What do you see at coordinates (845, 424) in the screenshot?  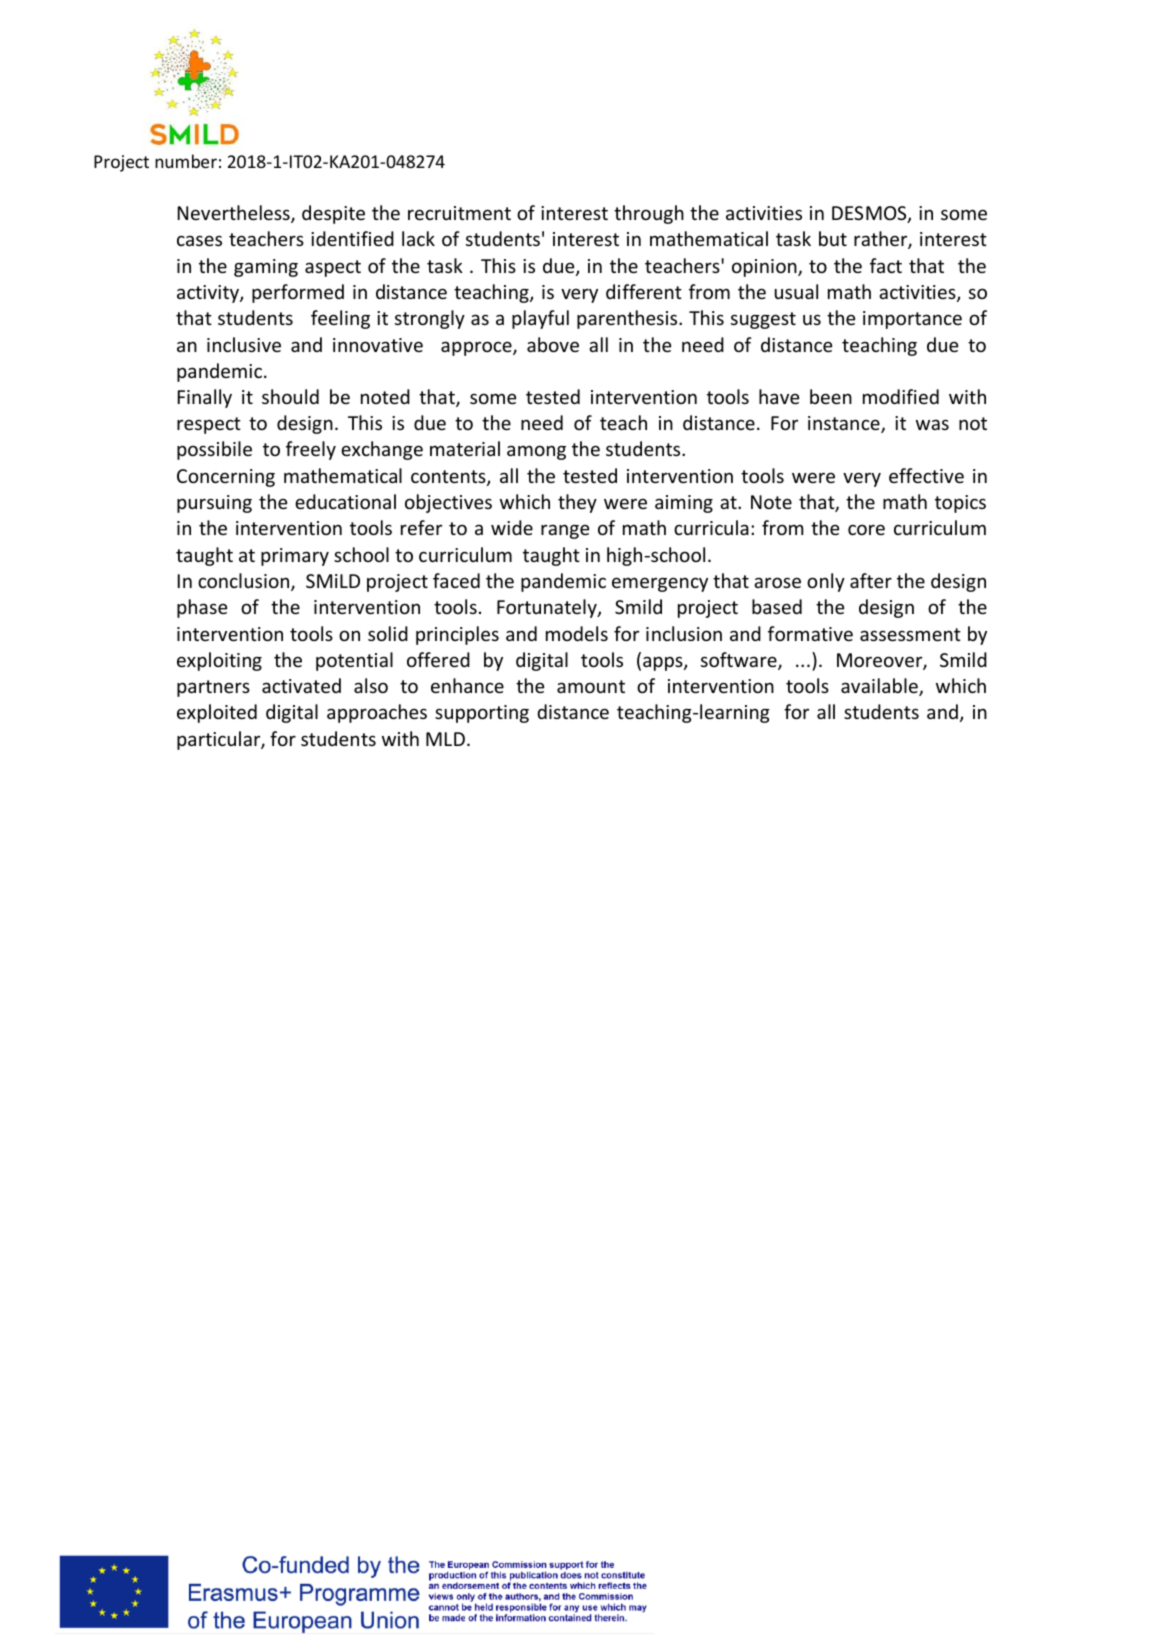 I see `instance` at bounding box center [845, 424].
